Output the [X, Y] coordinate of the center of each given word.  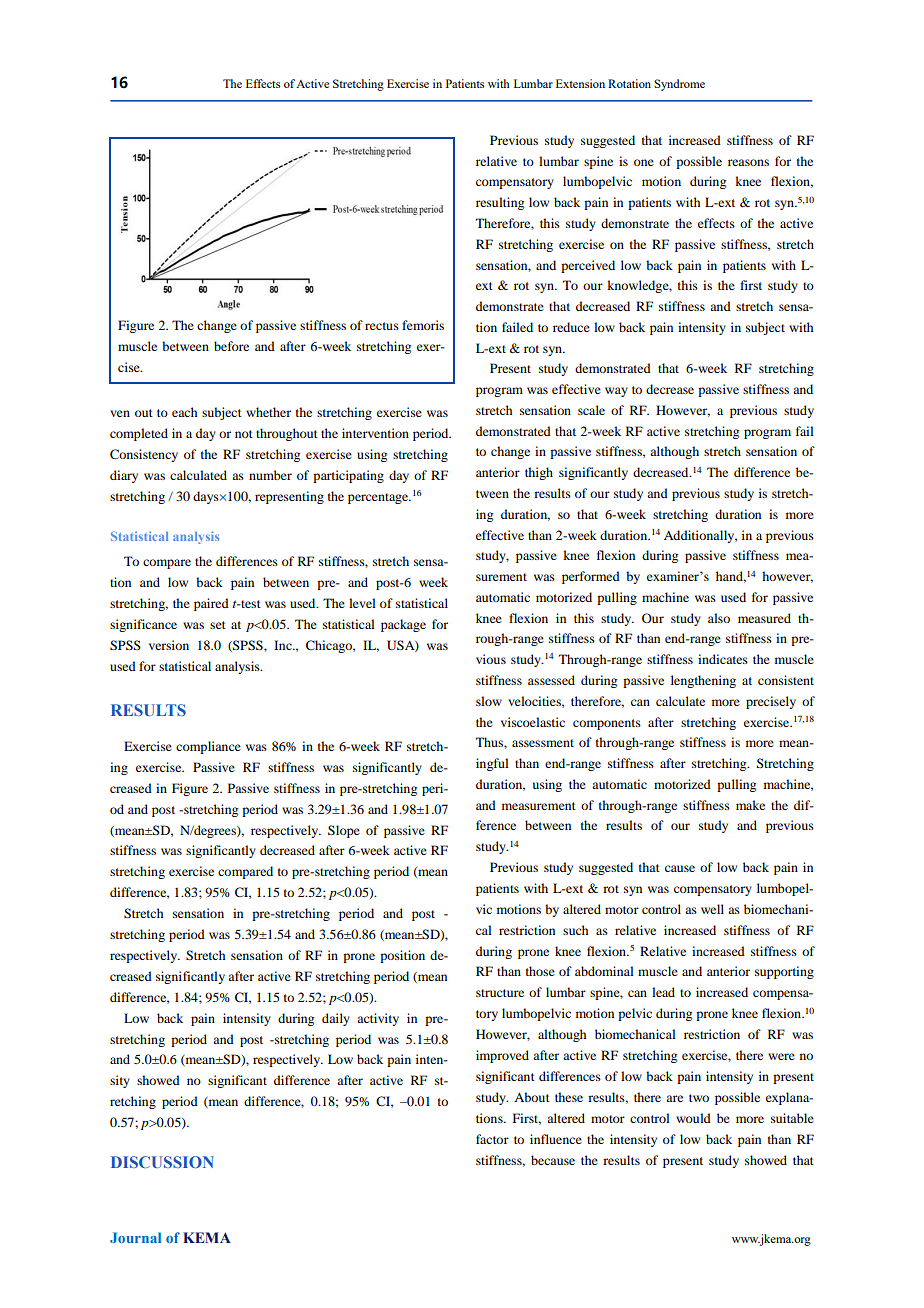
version [169, 645]
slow [489, 701]
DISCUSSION [162, 1162]
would [693, 1118]
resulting [500, 203]
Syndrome [679, 85]
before [231, 346]
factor [492, 1139]
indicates [723, 659]
